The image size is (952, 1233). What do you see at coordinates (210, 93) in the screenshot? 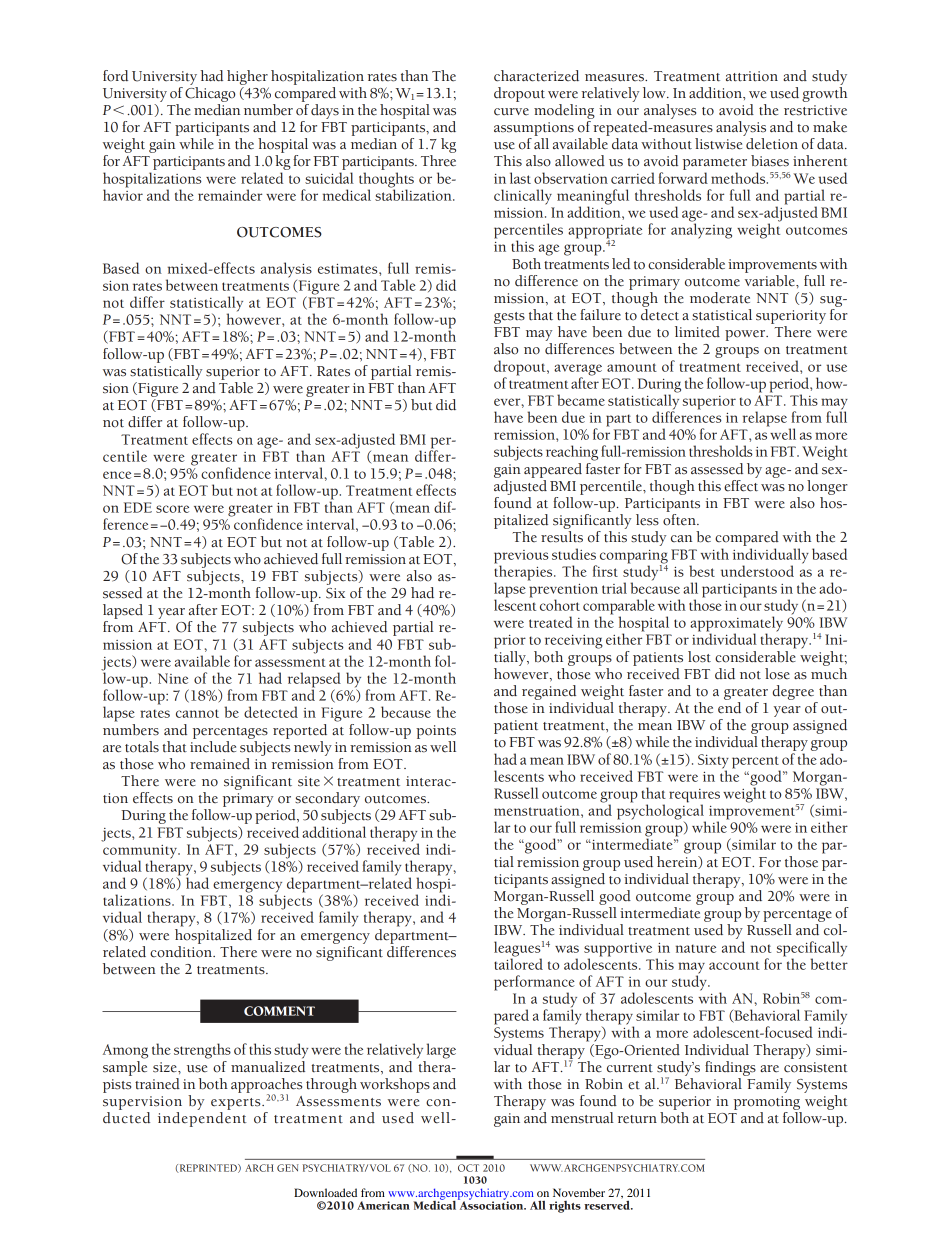
I see `Chicago` at bounding box center [210, 93].
